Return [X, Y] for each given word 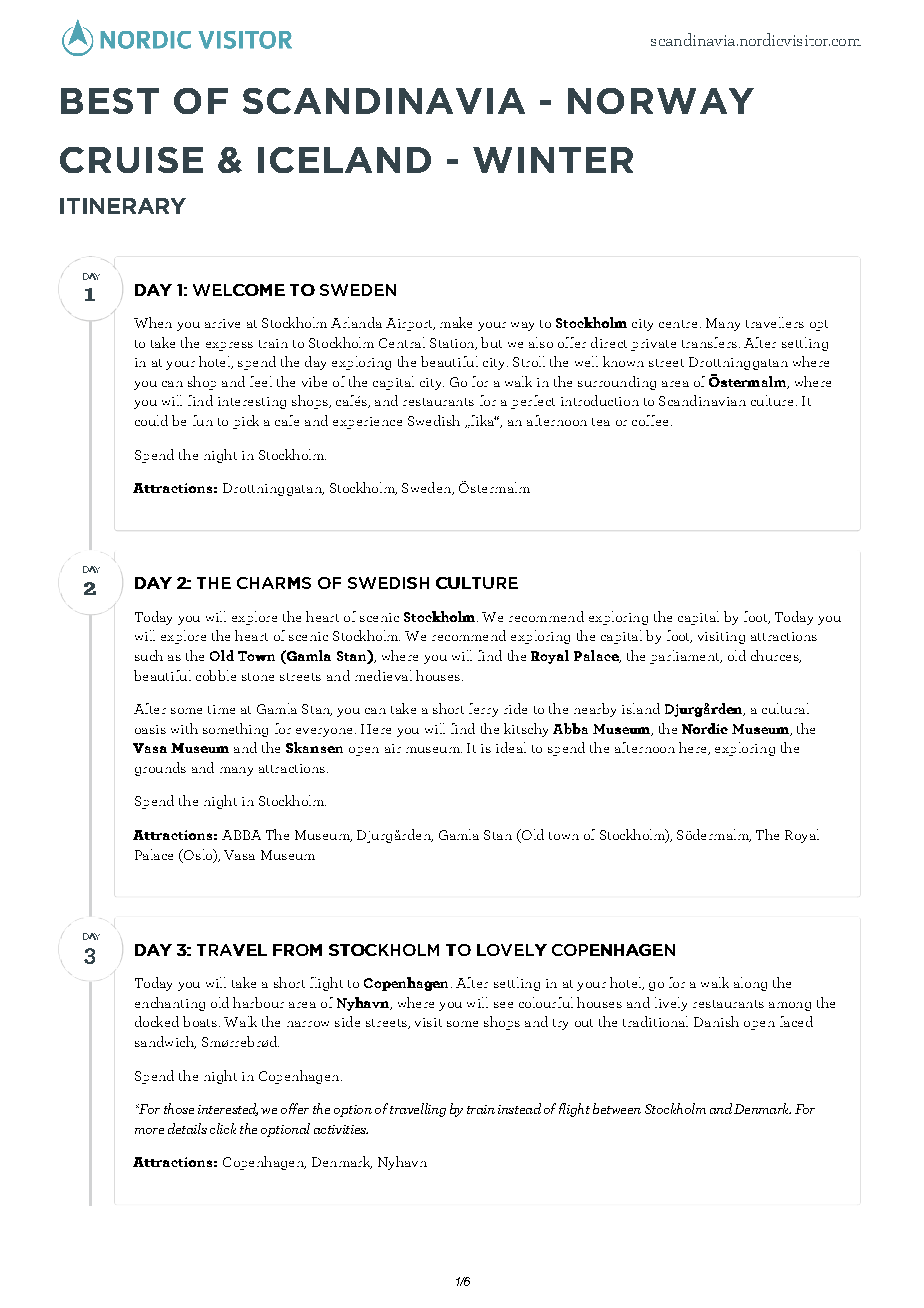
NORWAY [661, 101]
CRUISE [131, 160]
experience [367, 423]
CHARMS [274, 583]
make [456, 322]
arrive [222, 323]
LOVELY [512, 950]
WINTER [553, 160]
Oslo [198, 855]
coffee [650, 420]
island [641, 708]
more [149, 1131]
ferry [483, 710]
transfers [709, 342]
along [750, 984]
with [184, 728]
